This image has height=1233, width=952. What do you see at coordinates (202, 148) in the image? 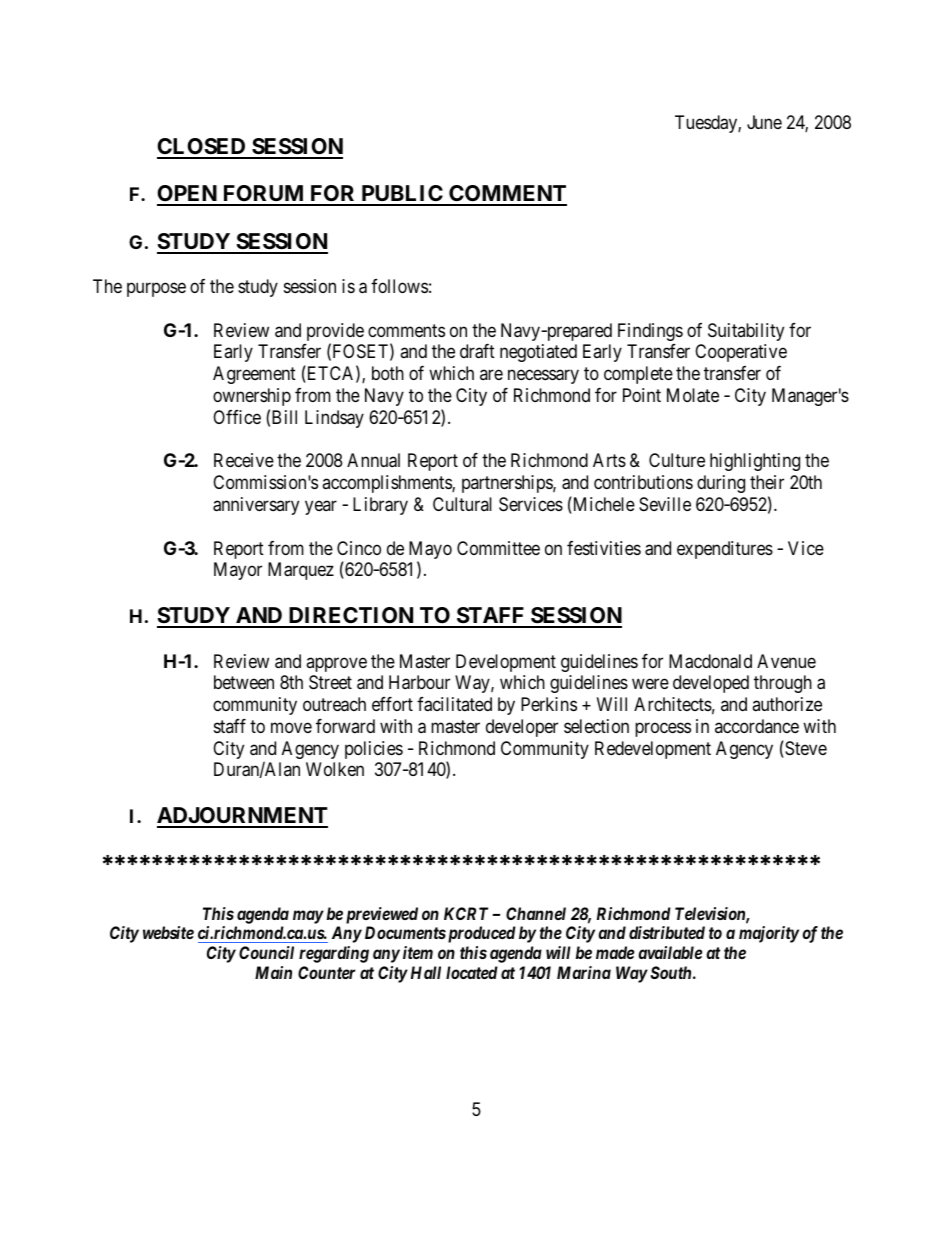
I see `CLOSED` at bounding box center [202, 148].
